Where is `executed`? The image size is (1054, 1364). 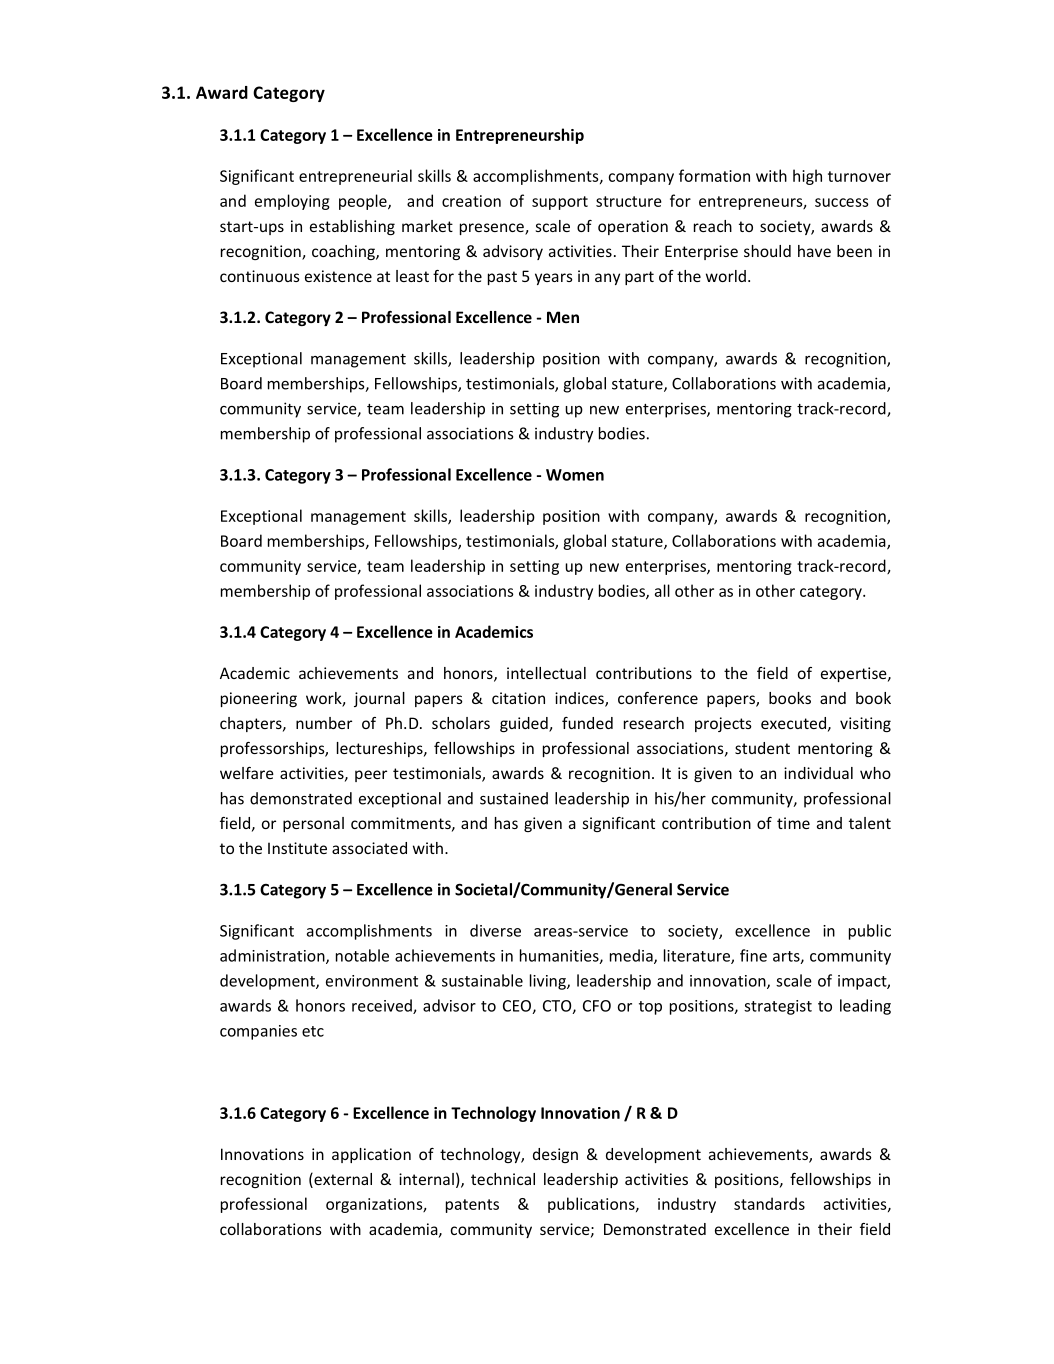 executed is located at coordinates (793, 723).
